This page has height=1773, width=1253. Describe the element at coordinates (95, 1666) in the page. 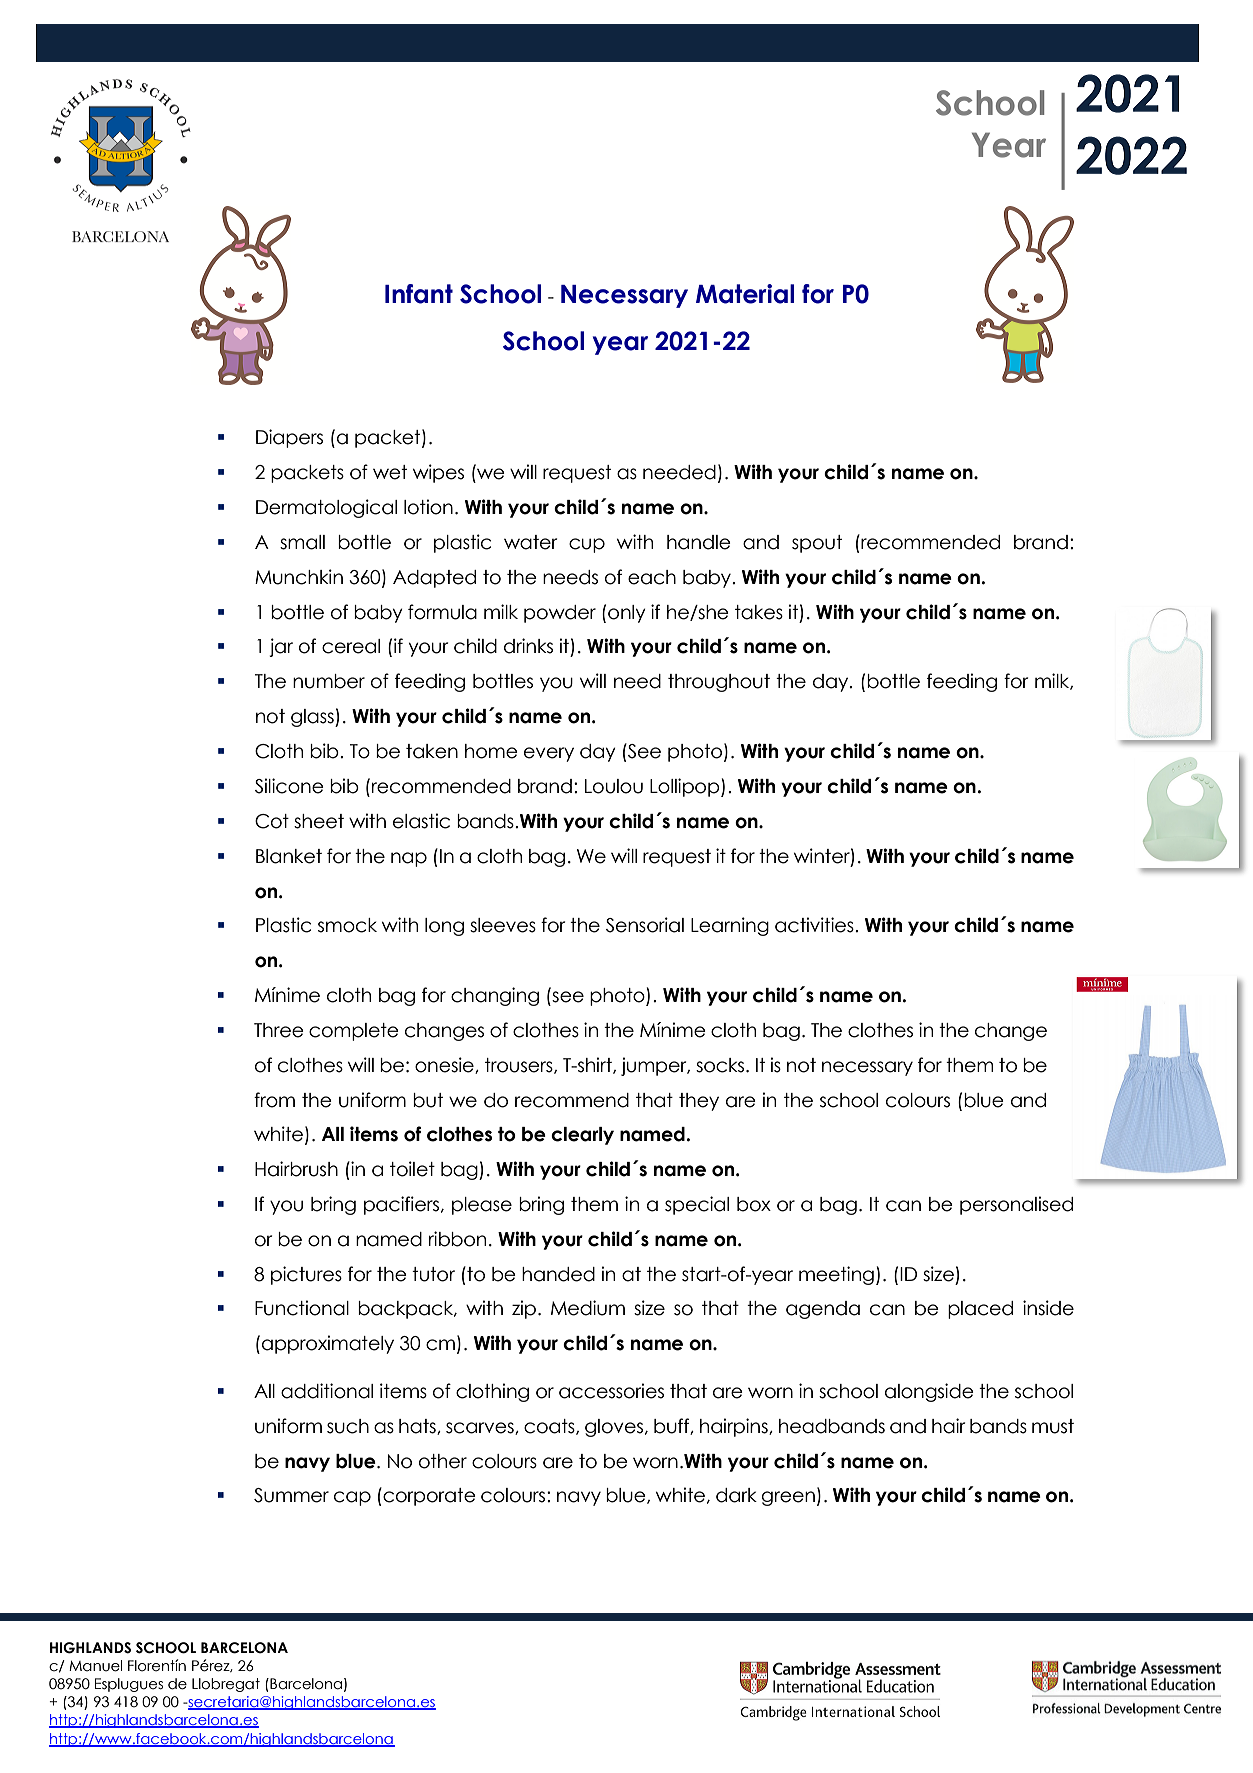

I see `Manuel` at that location.
